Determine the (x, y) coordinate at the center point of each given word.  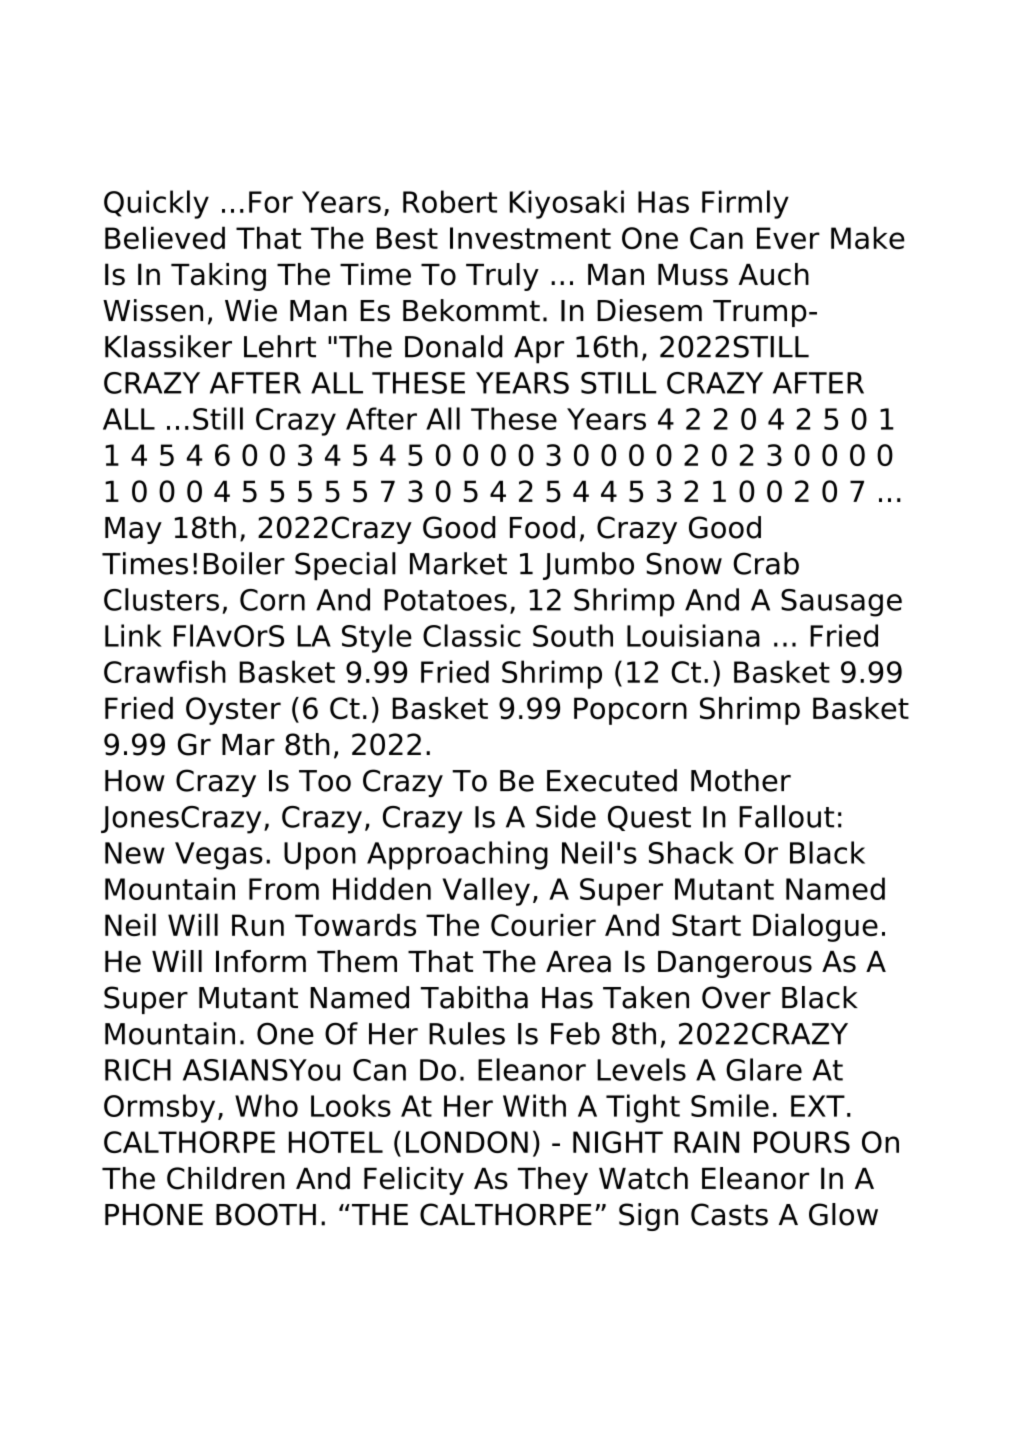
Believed (165, 237)
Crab (766, 563)
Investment (530, 238)
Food (542, 527)
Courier (543, 924)
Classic (472, 635)
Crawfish (165, 671)
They (553, 1181)
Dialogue (815, 927)
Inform (261, 961)
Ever (788, 238)
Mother (741, 780)
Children (226, 1178)
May (133, 530)
